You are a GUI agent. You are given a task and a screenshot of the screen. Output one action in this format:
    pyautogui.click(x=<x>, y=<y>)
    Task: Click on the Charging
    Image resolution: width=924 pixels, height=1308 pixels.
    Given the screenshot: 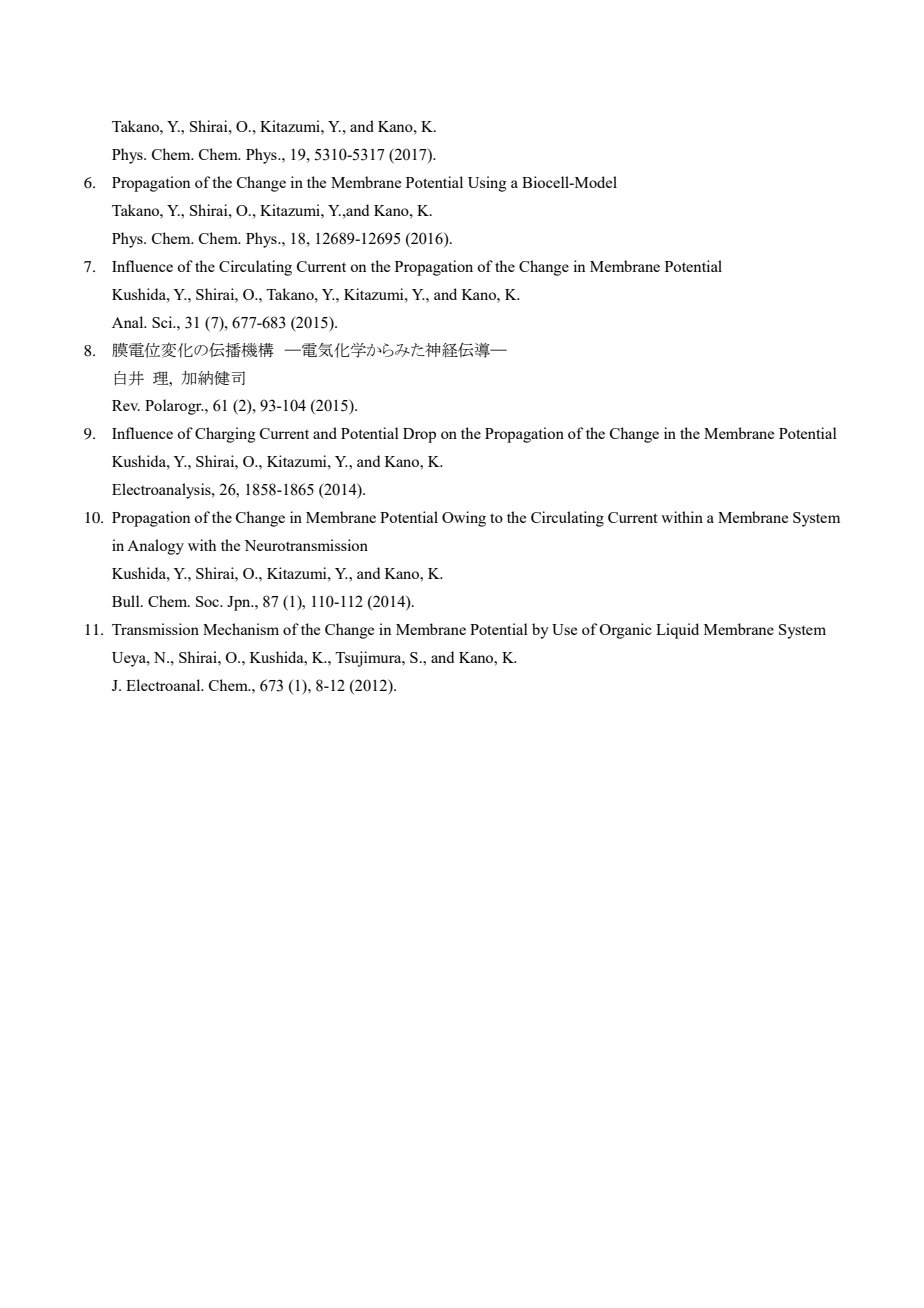 What is the action you would take?
    pyautogui.click(x=225, y=435)
